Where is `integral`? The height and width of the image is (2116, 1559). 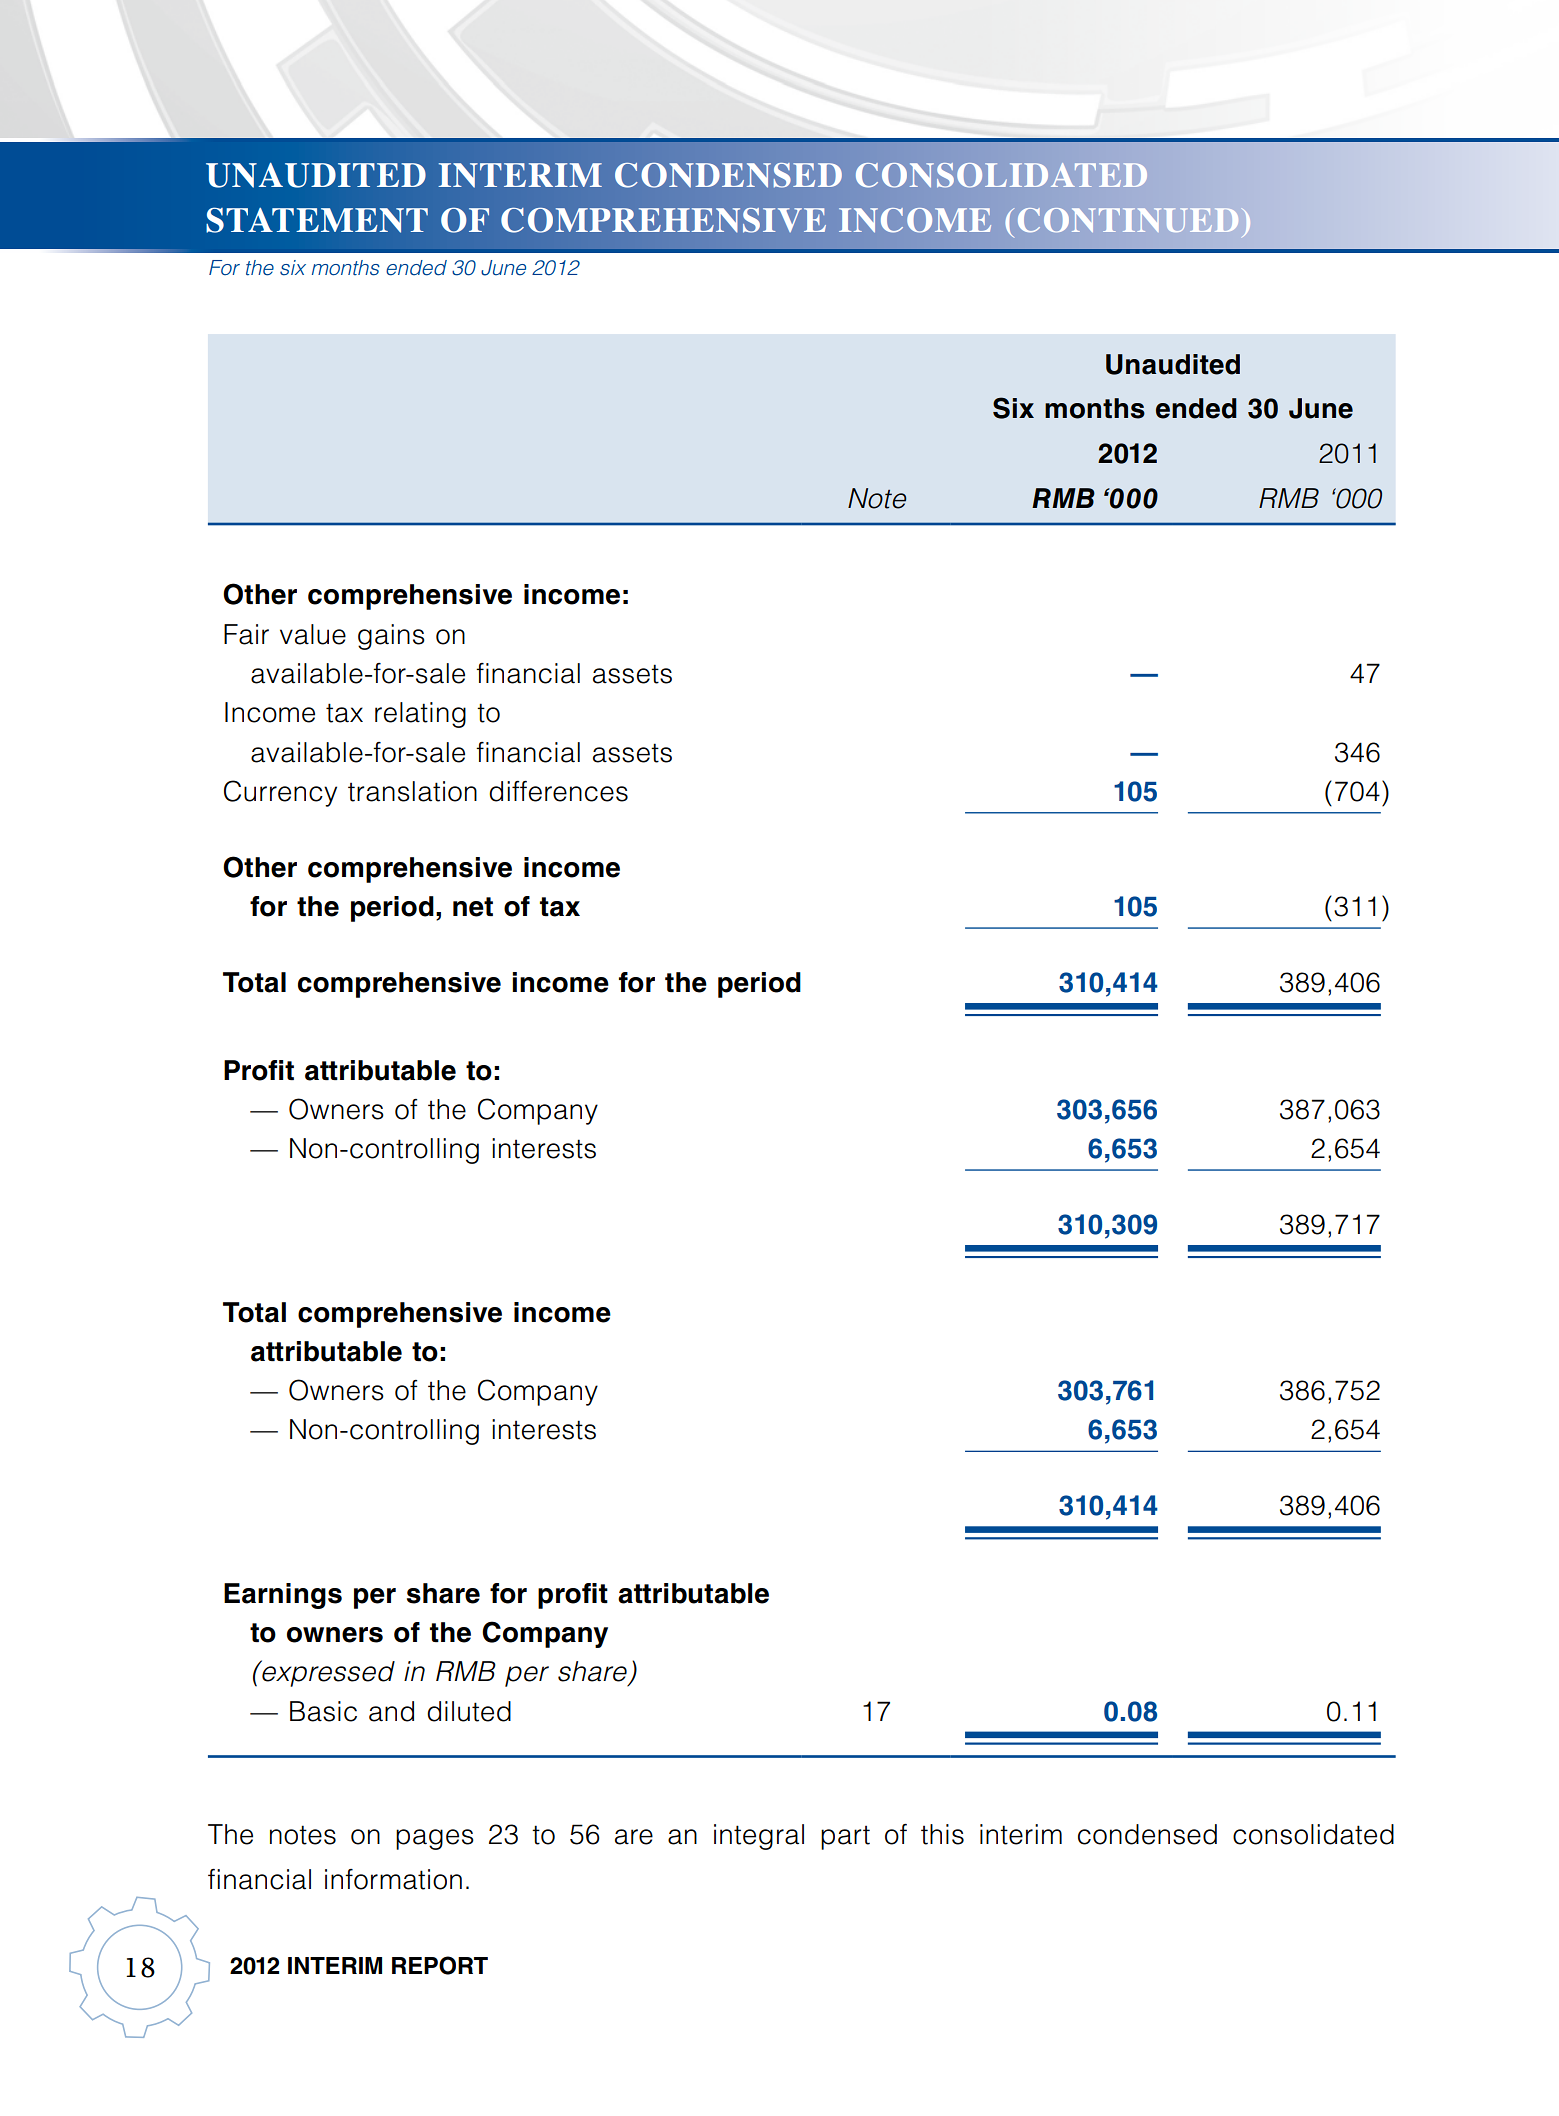
integral is located at coordinates (759, 1837).
